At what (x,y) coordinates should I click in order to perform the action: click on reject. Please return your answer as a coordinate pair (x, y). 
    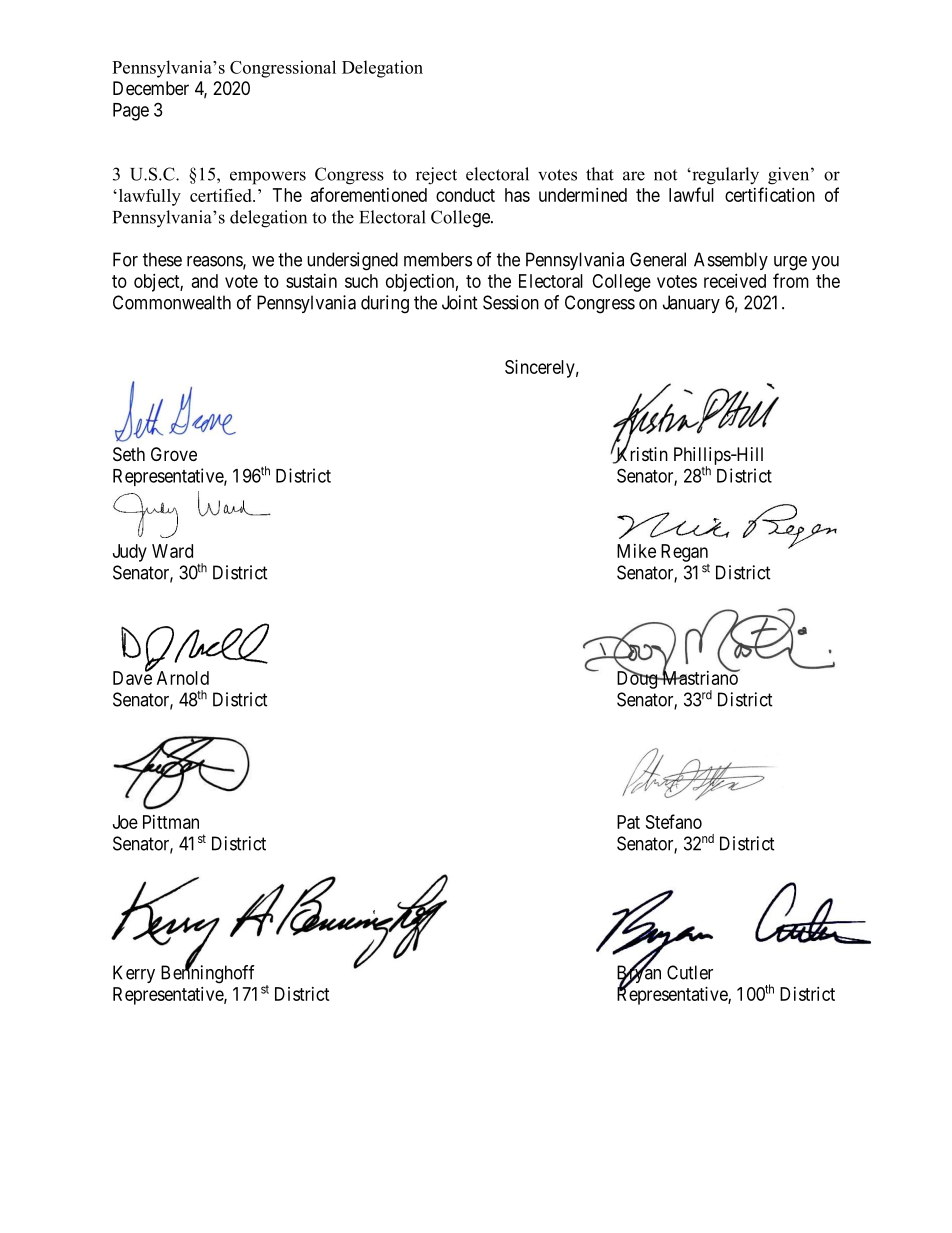
    Looking at the image, I should click on (436, 176).
